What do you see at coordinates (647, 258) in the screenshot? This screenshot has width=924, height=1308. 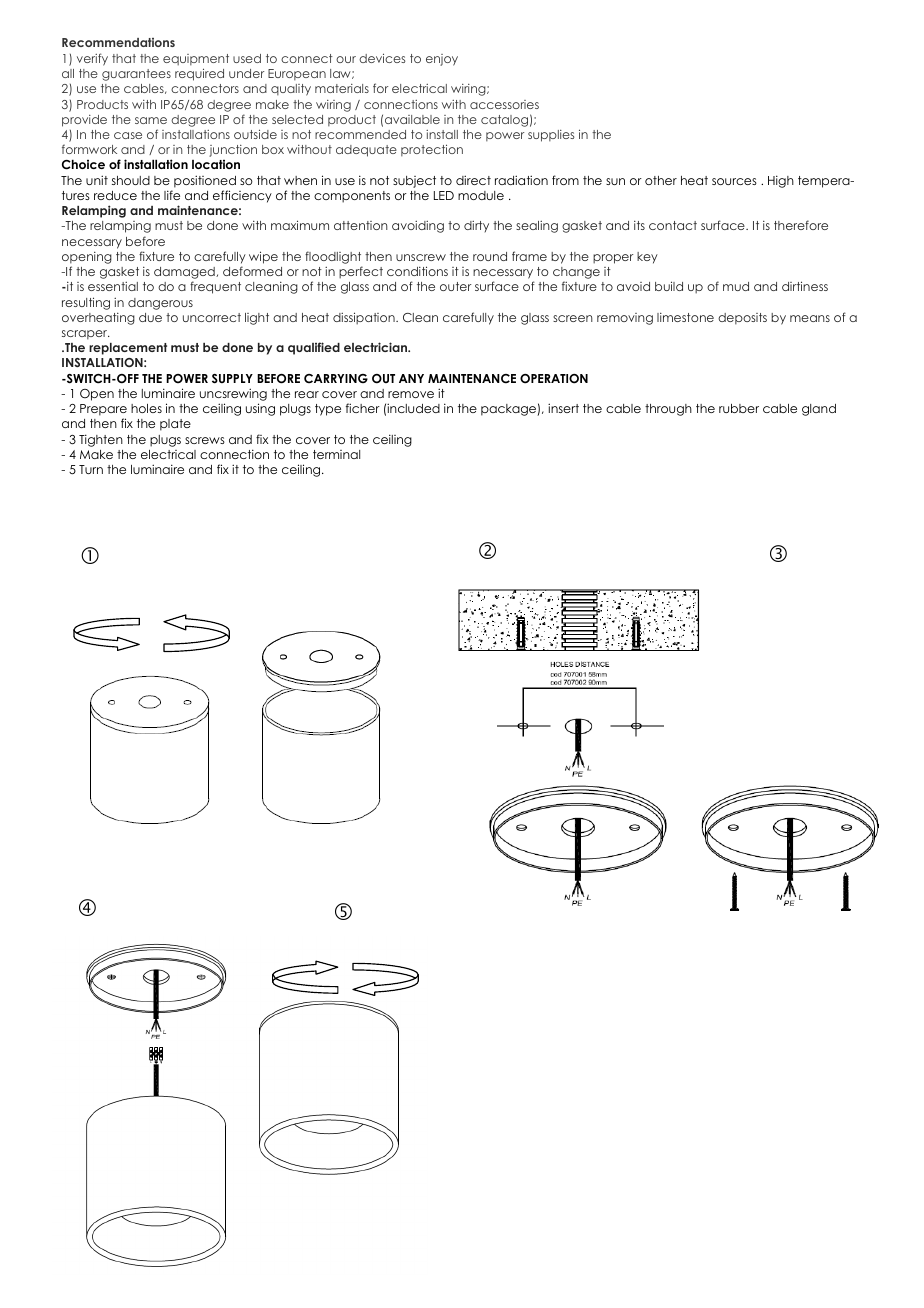 I see `key` at bounding box center [647, 258].
